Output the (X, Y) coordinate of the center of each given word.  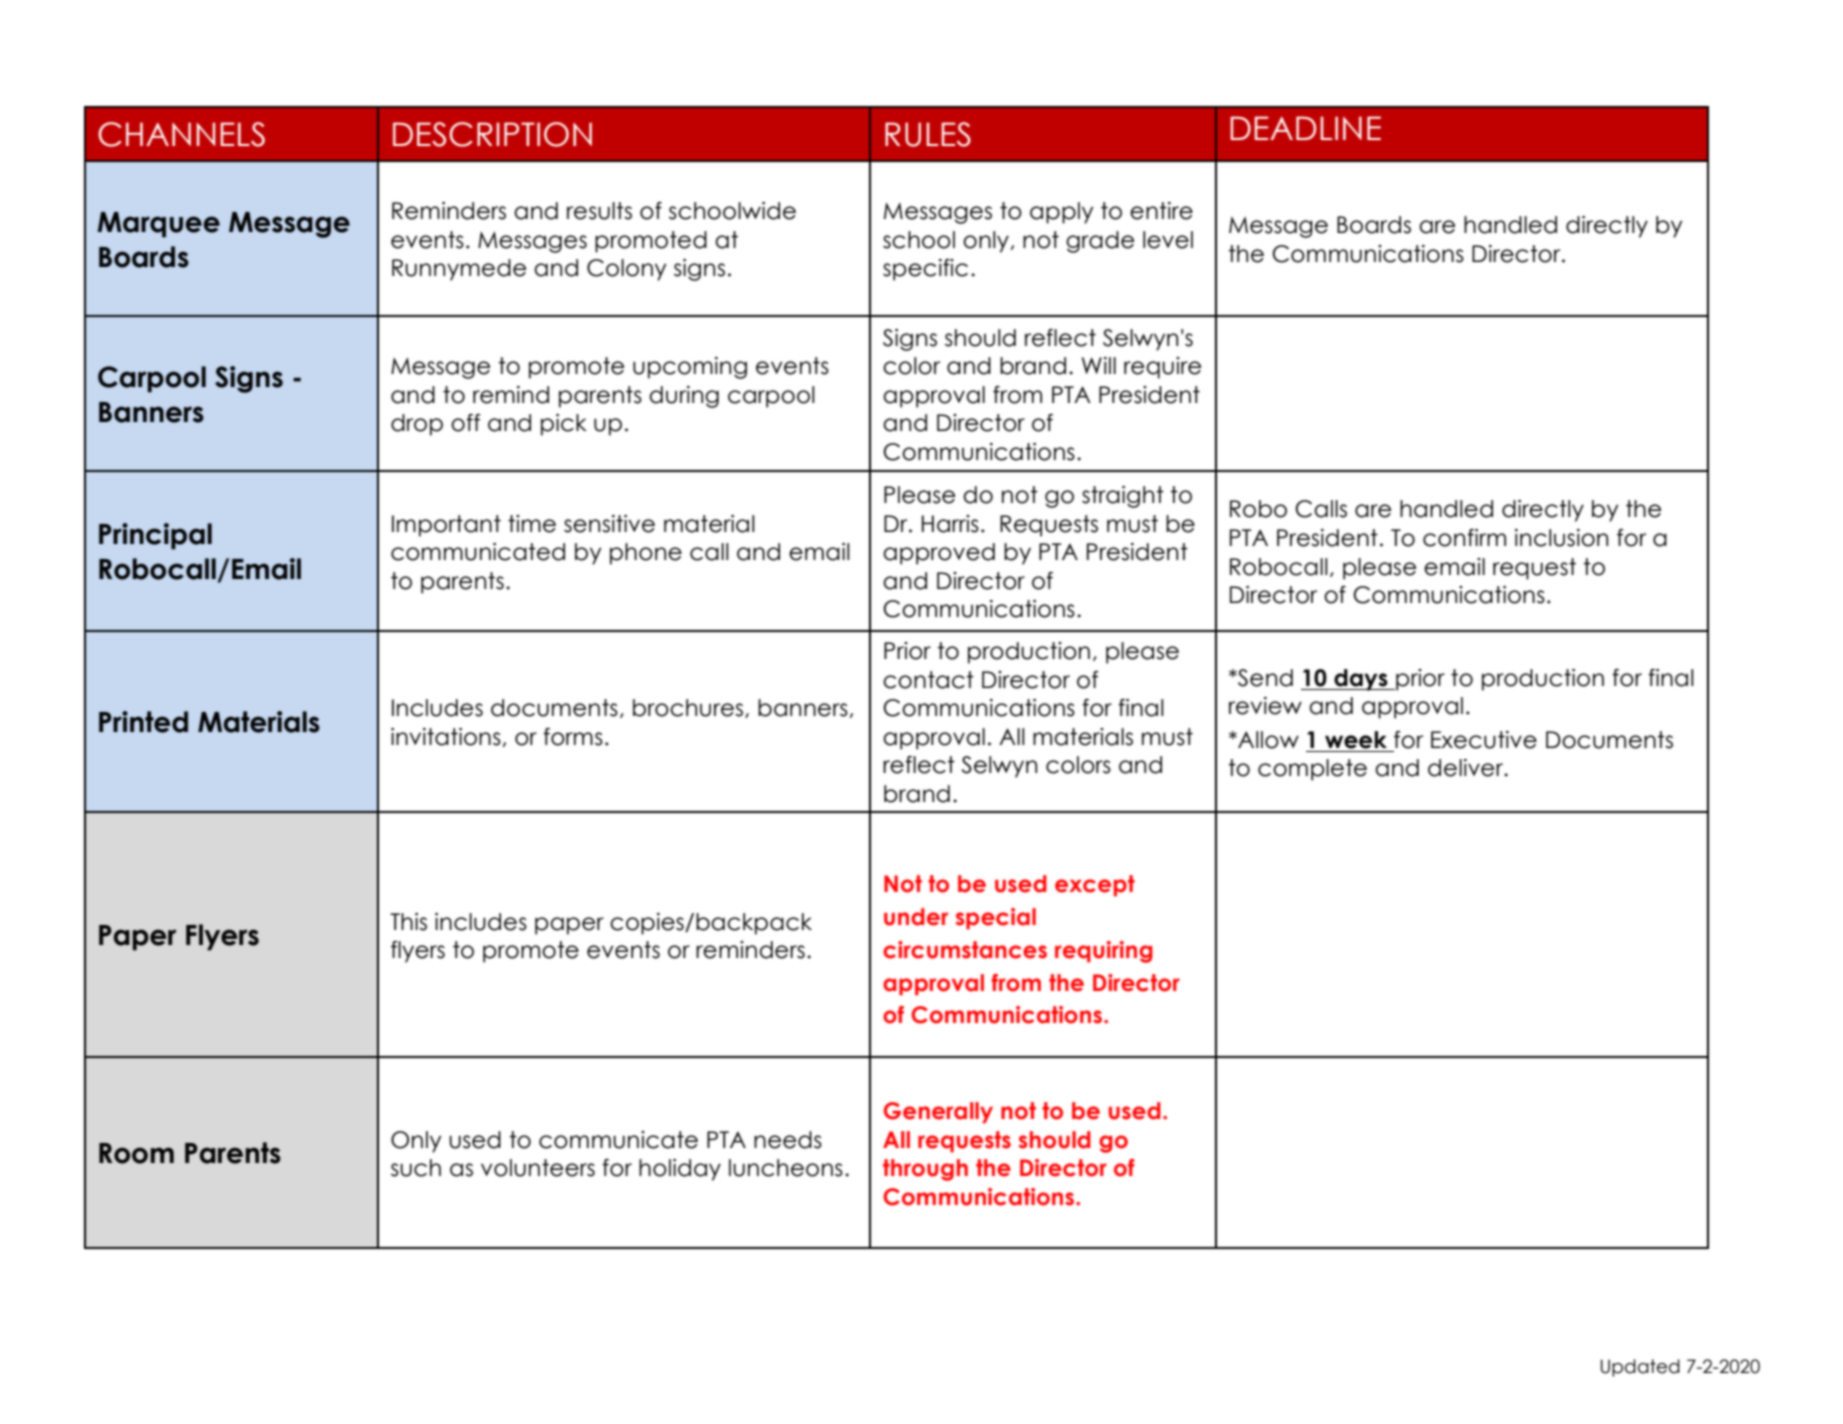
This (408, 922)
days (1361, 680)
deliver (1466, 768)
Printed (143, 722)
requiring (1104, 952)
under (916, 917)
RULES (928, 134)
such (416, 1168)
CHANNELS (181, 134)
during (684, 397)
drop (417, 425)
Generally (938, 1113)
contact (928, 680)
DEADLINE (1305, 128)
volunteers (538, 1168)
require (1162, 368)
